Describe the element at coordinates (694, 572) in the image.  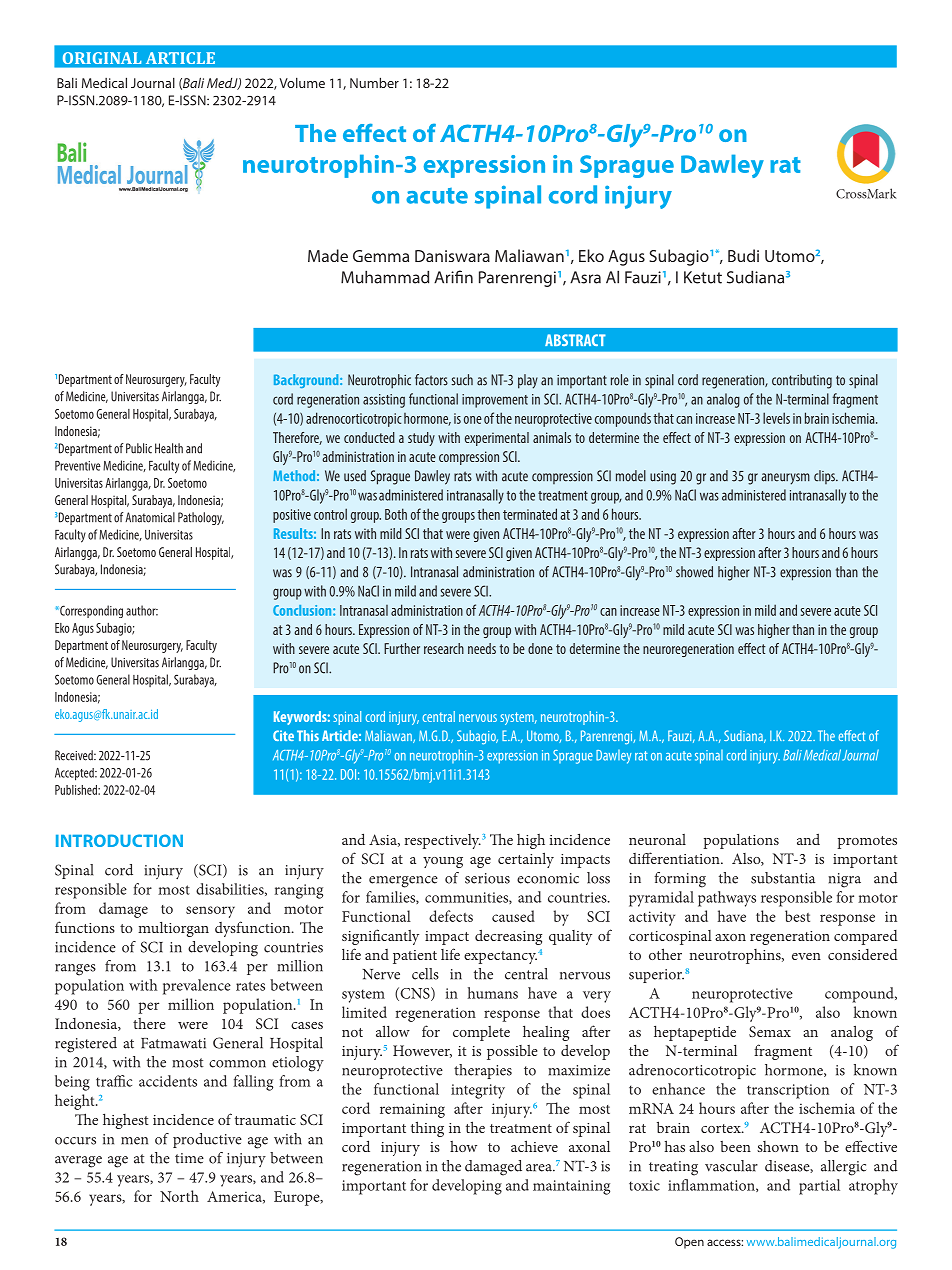
I see `showed` at that location.
